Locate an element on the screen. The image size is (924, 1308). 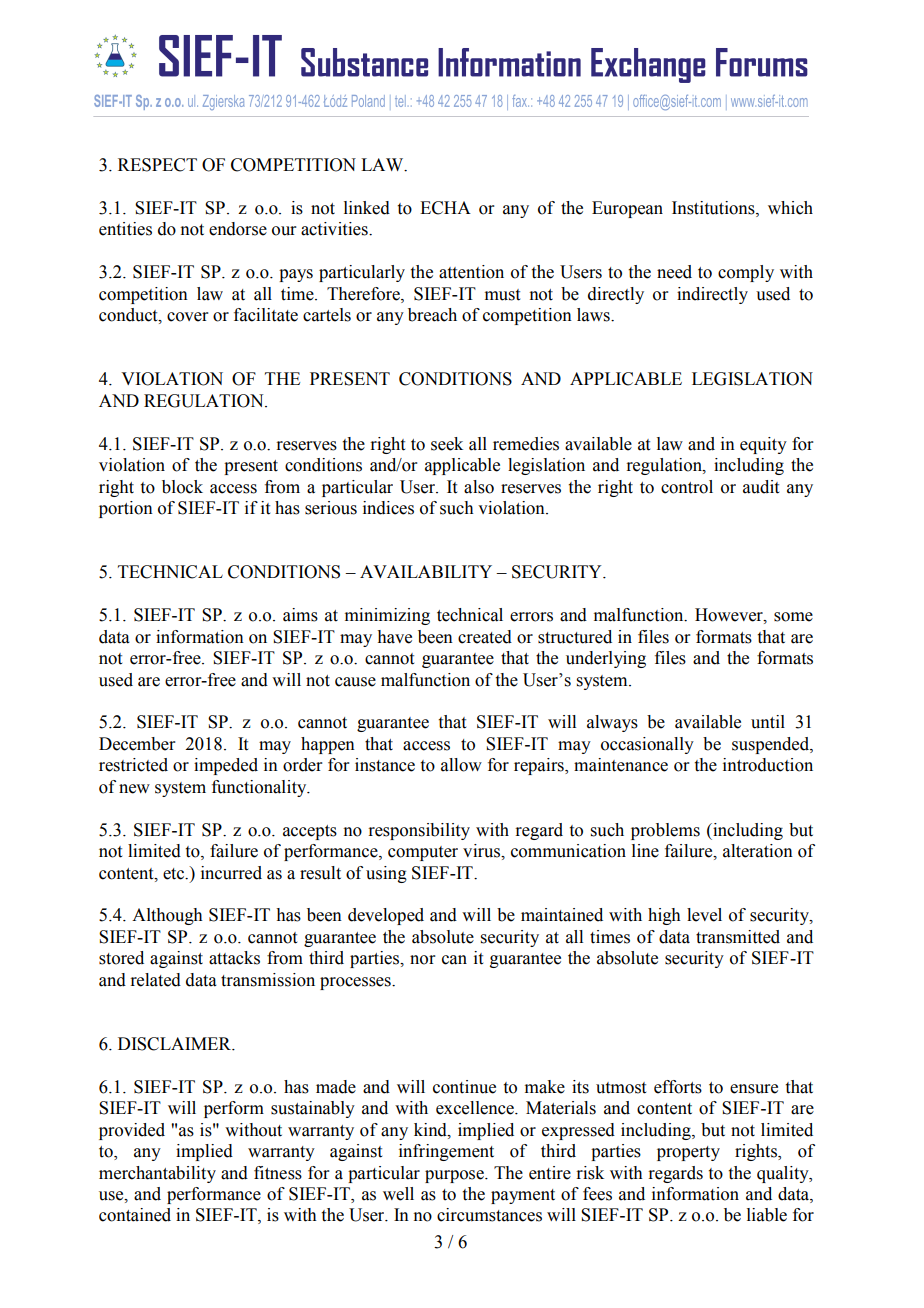
endorse is located at coordinates (238, 229).
